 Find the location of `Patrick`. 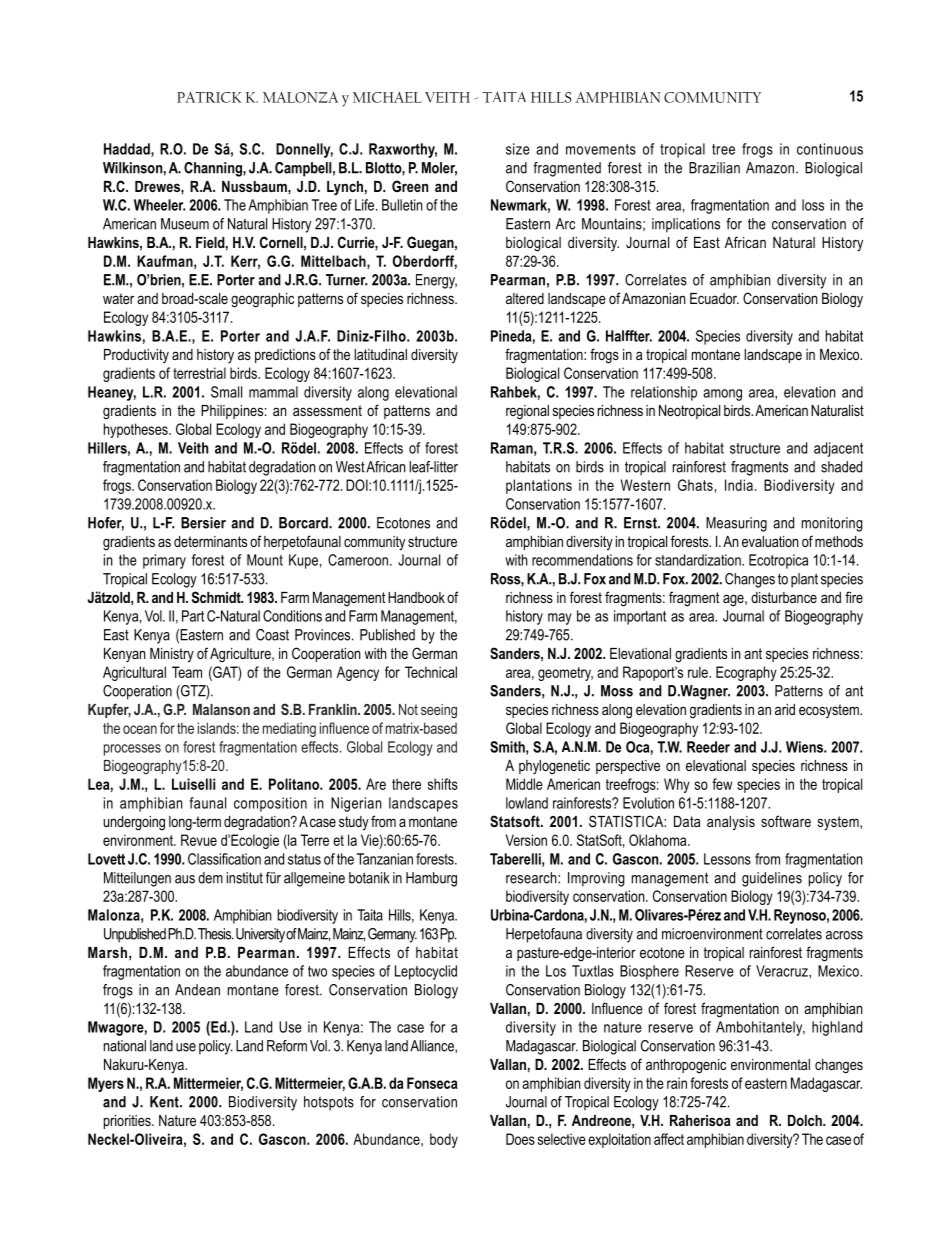

Patrick is located at coordinates (209, 97).
